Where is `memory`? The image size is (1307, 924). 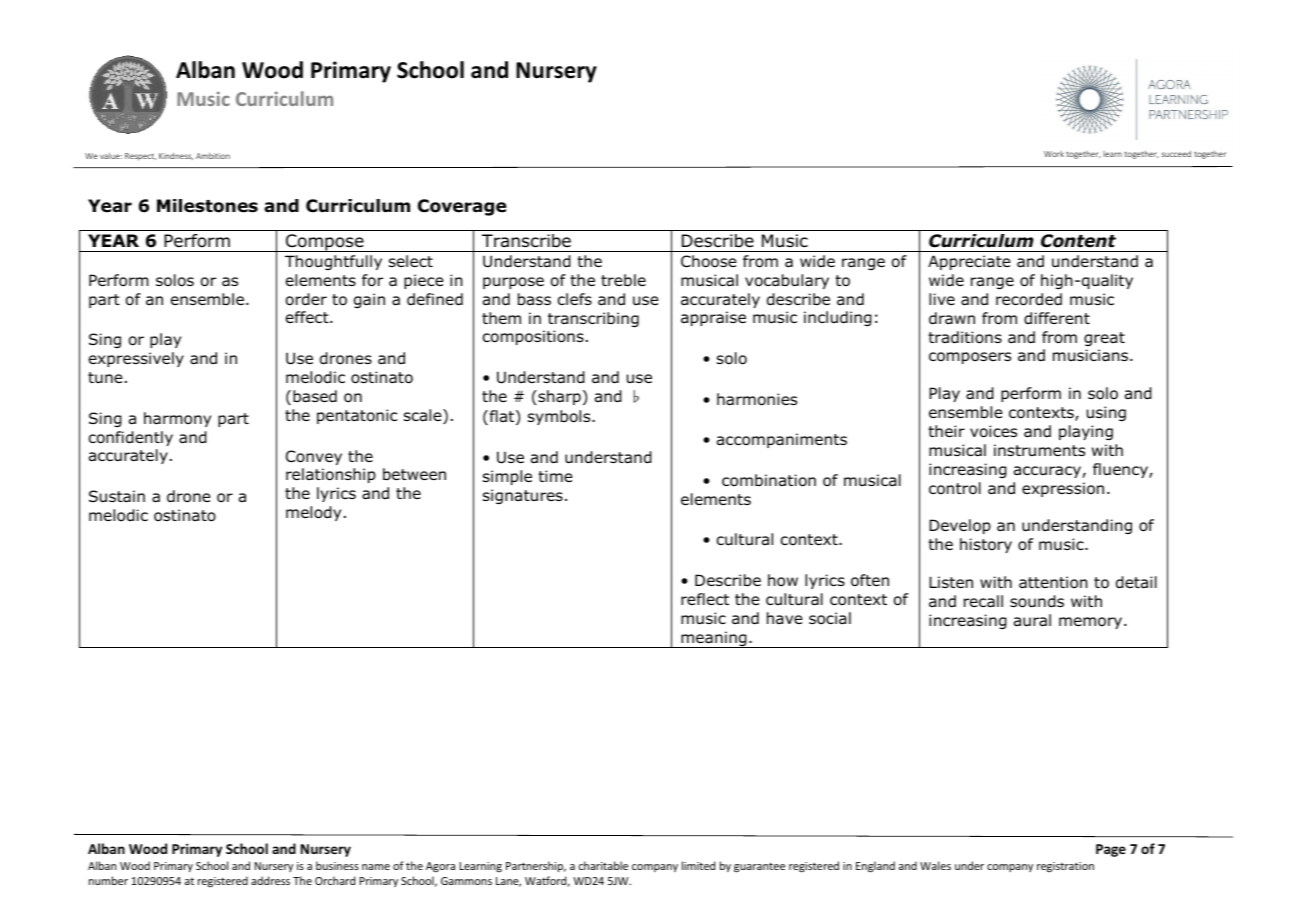 memory is located at coordinates (1092, 623).
